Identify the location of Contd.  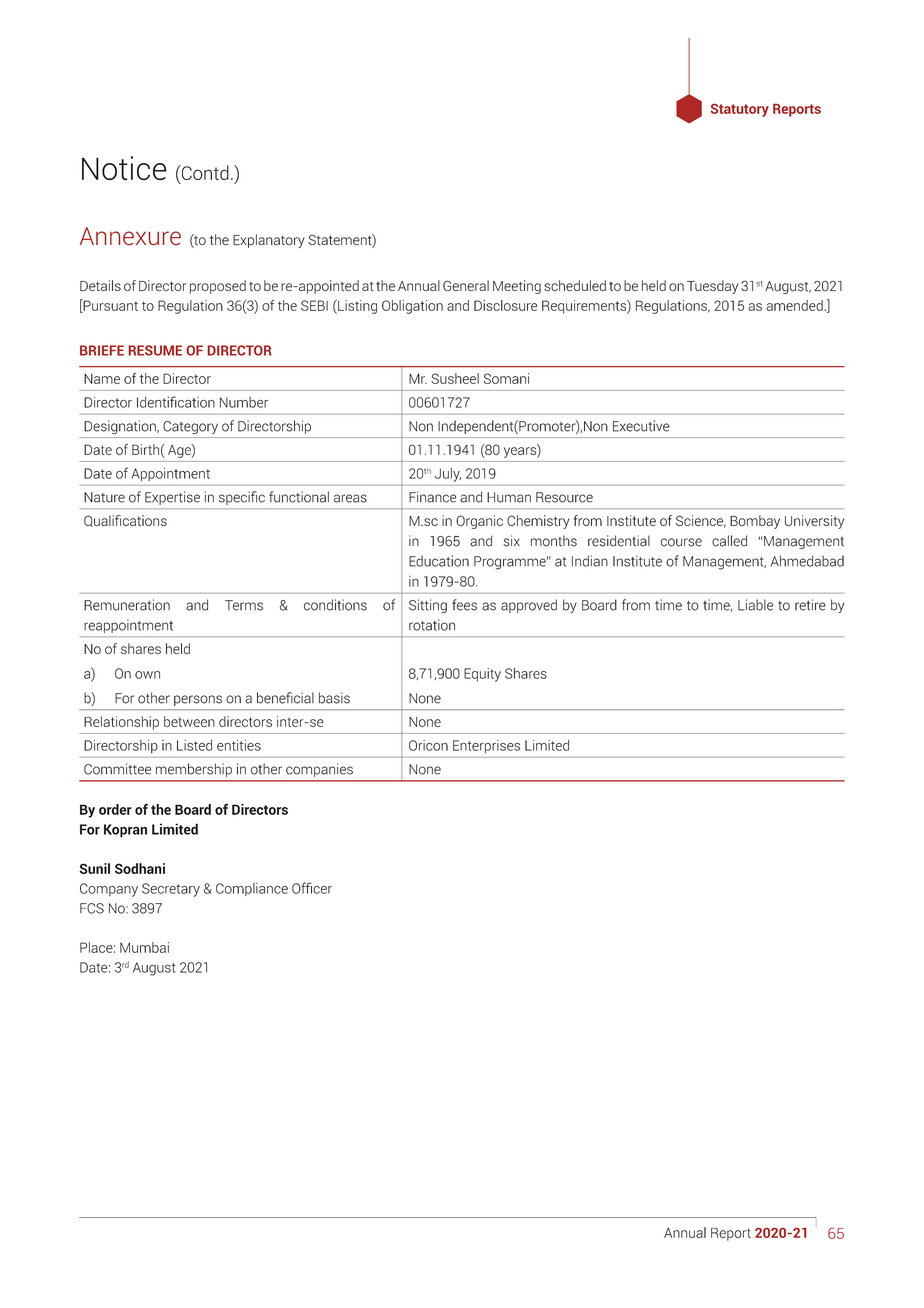
(204, 172).
